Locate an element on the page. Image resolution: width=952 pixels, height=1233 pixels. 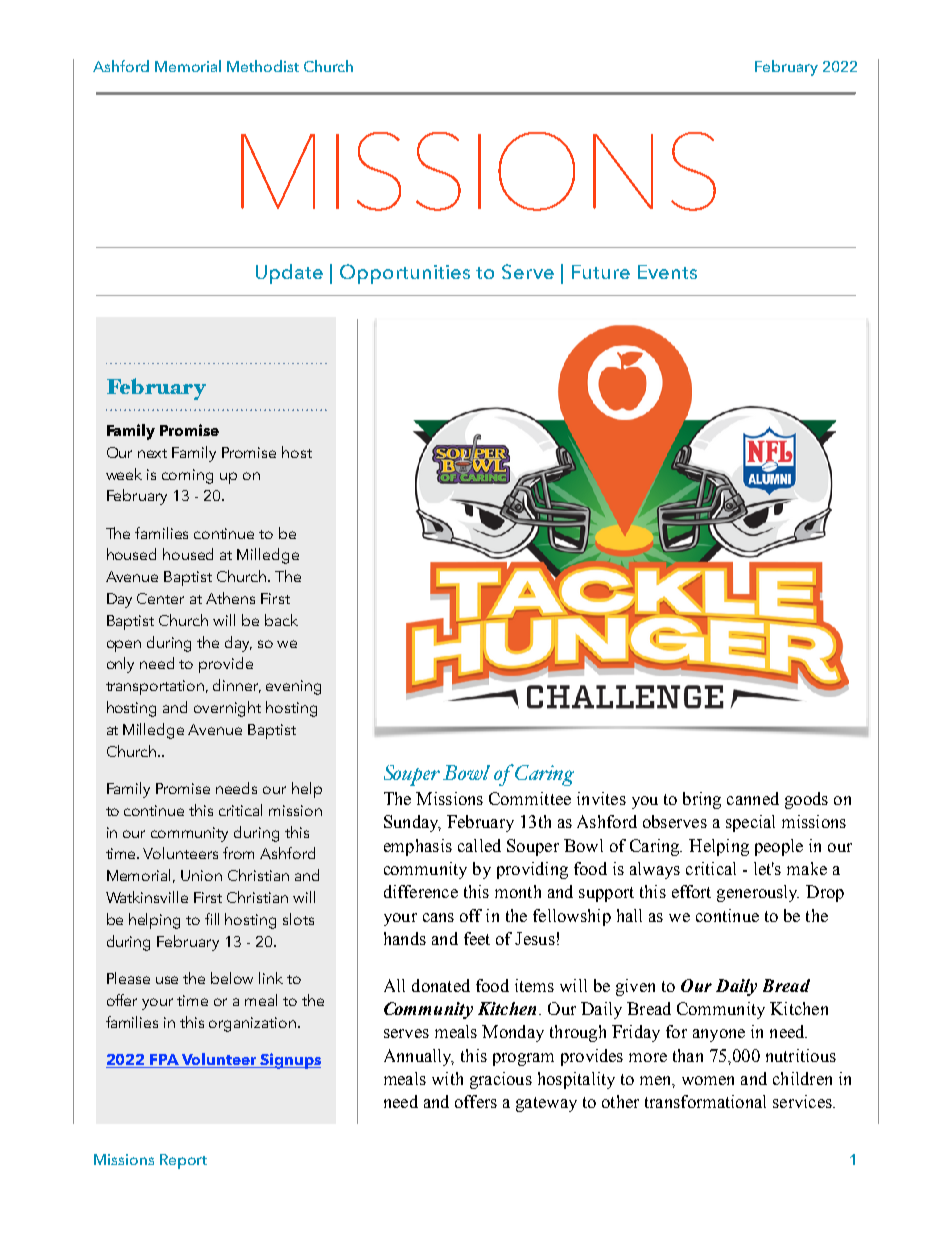
from is located at coordinates (238, 853).
